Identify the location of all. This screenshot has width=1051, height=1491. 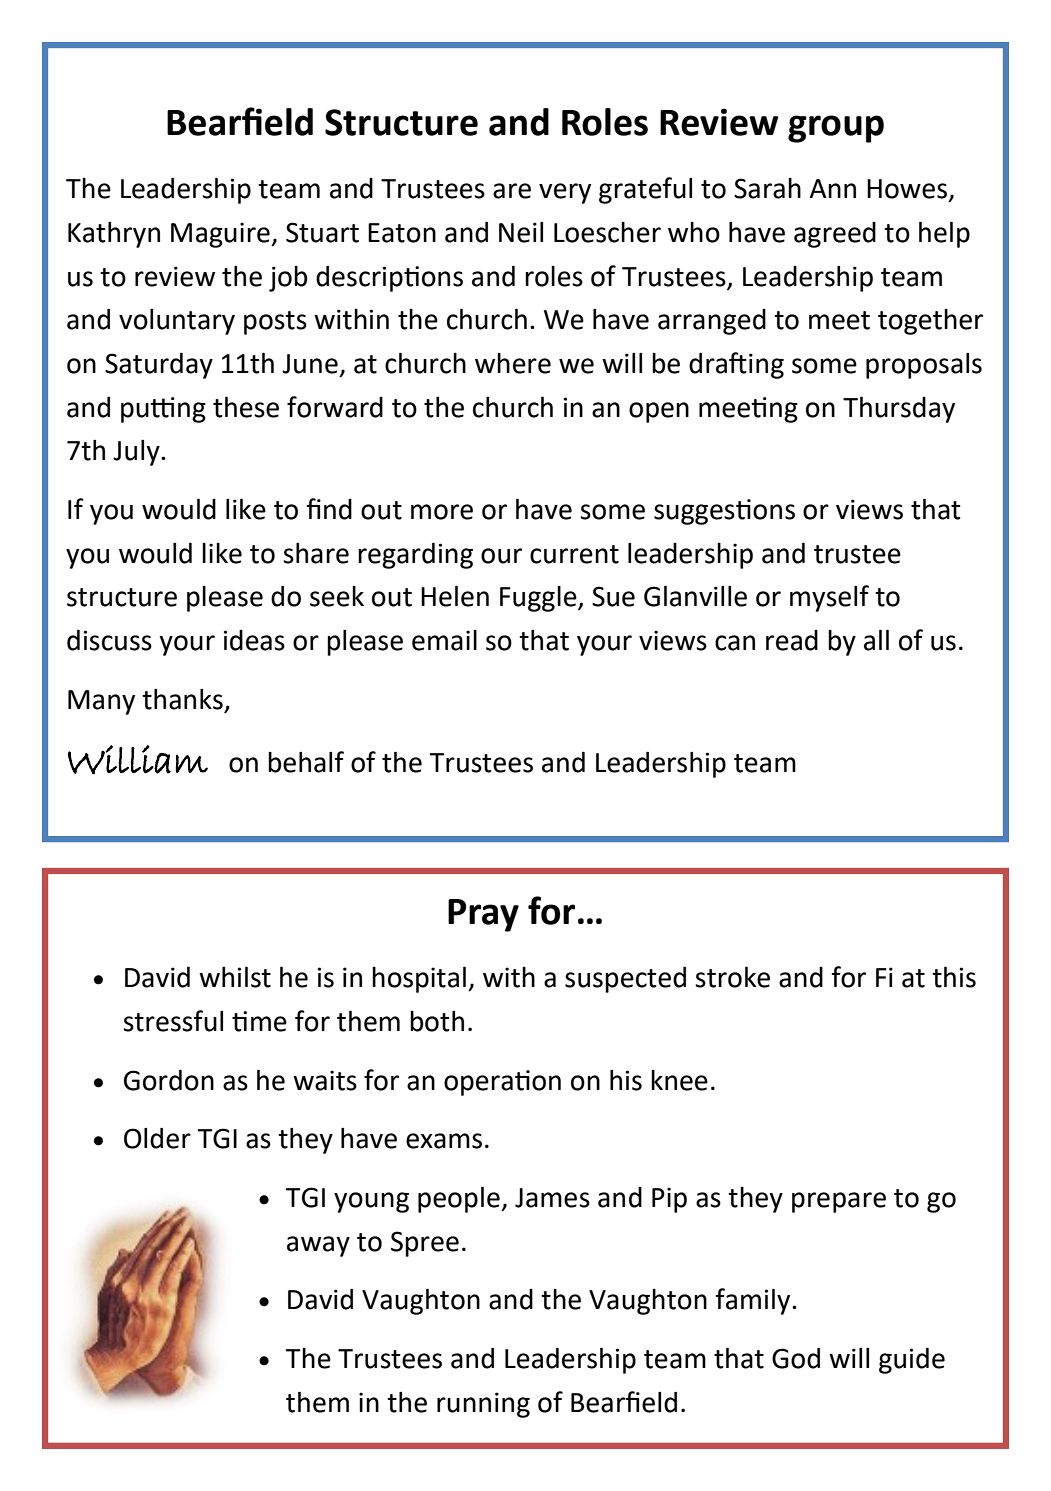
(876, 640).
